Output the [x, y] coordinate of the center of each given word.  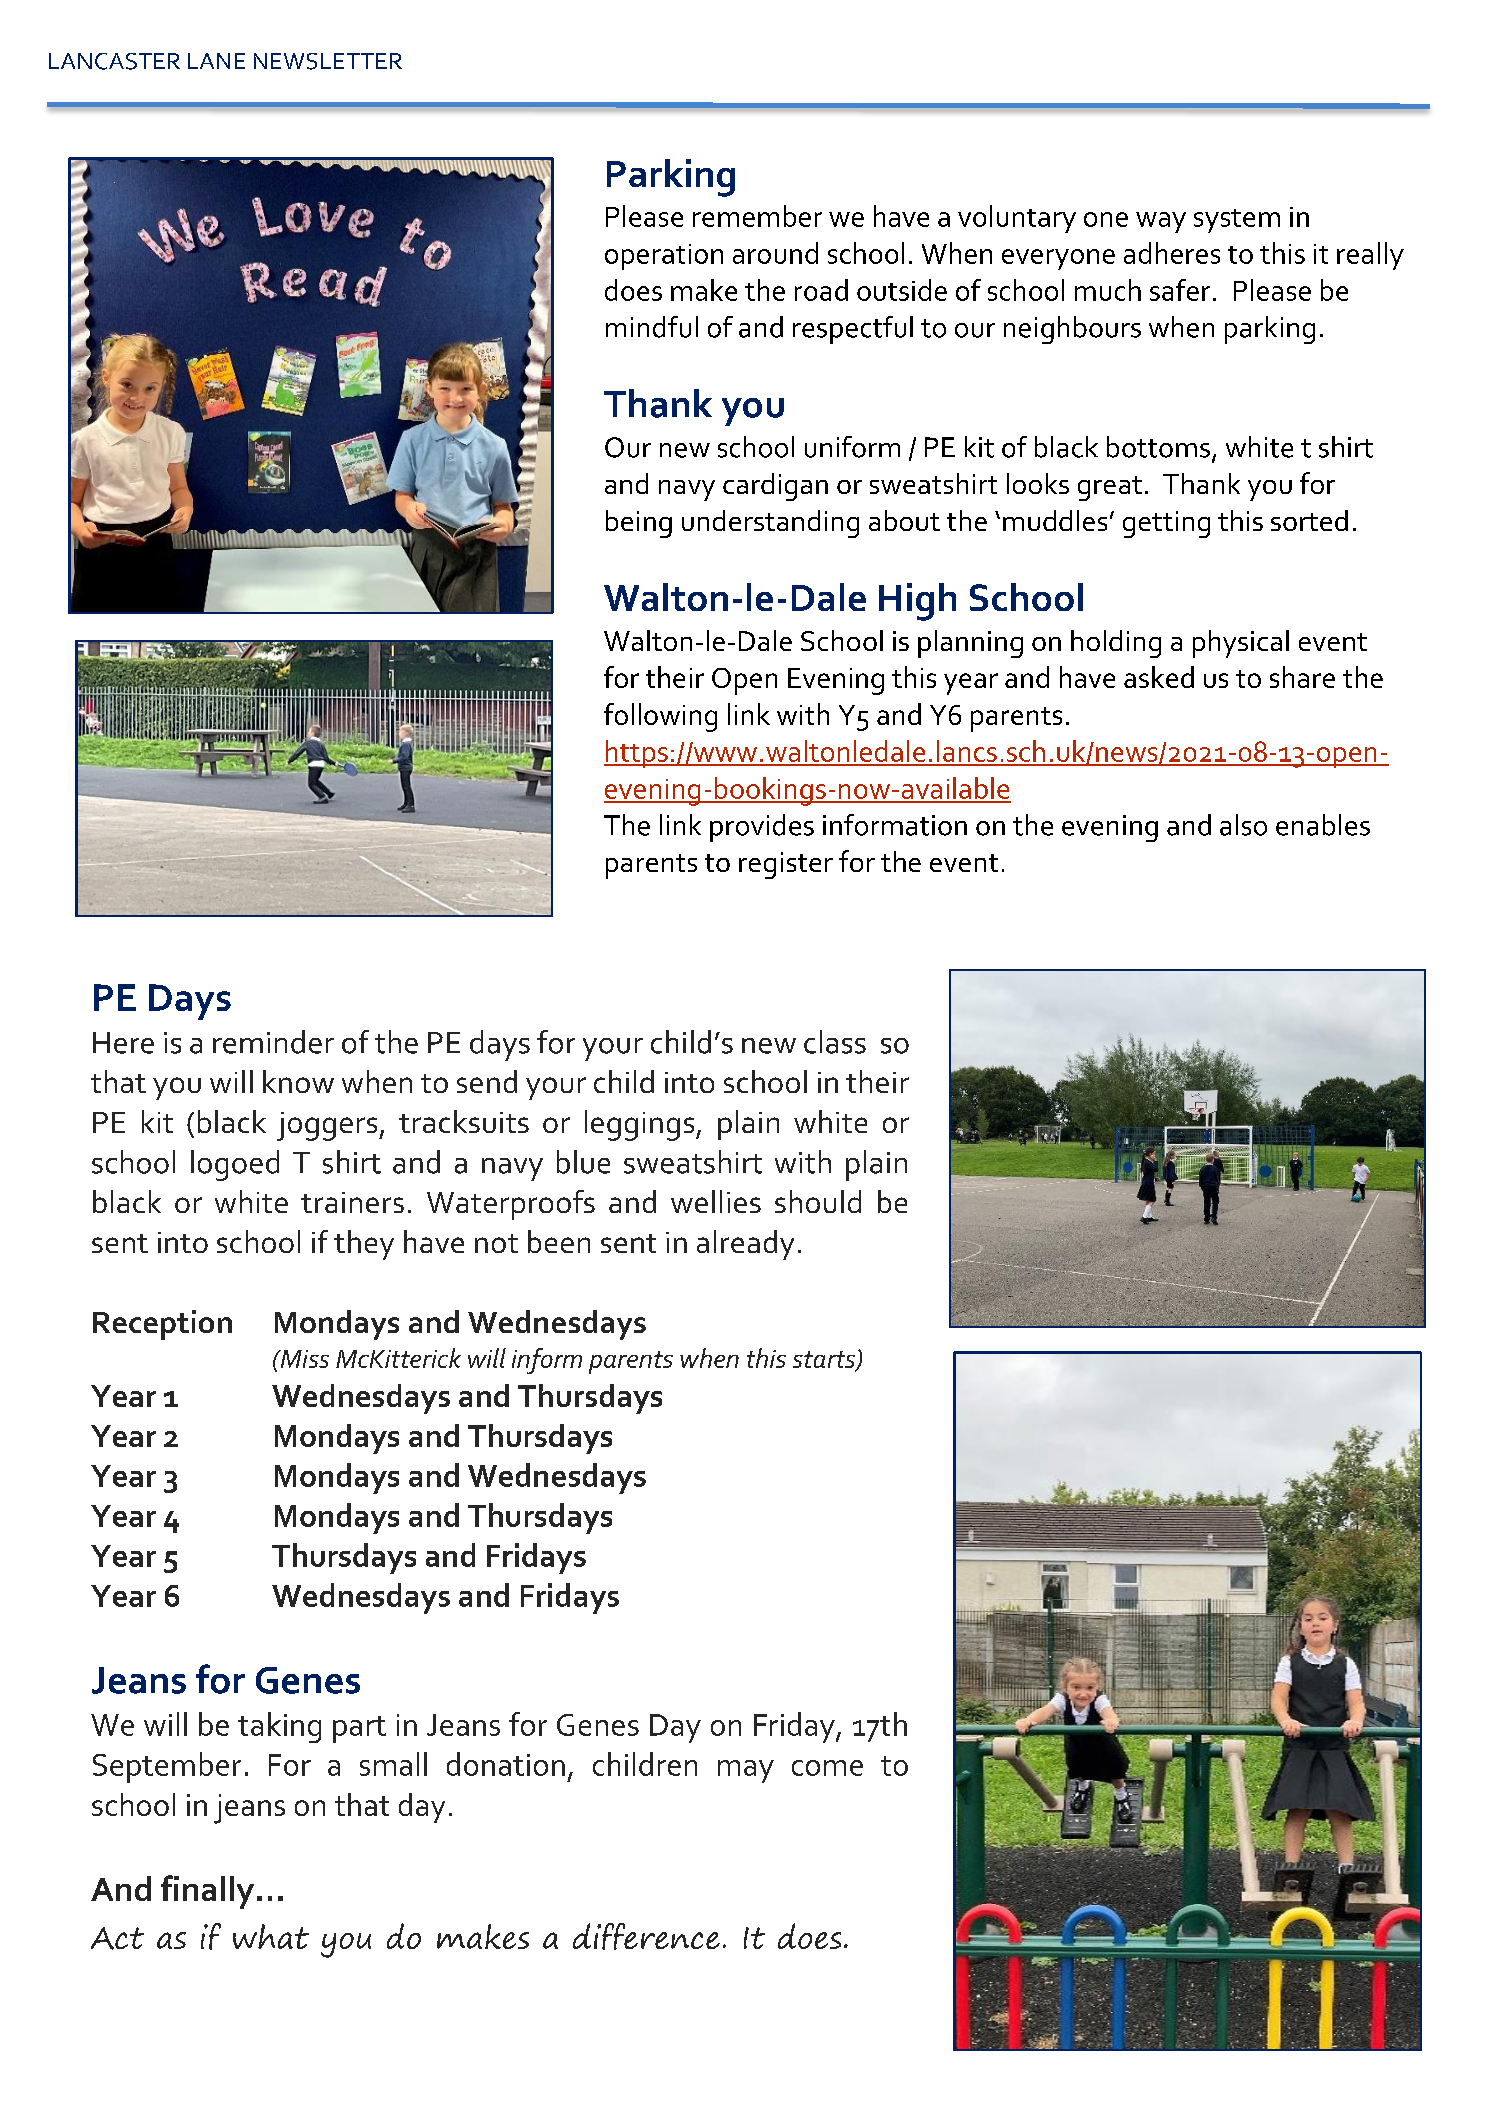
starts [825, 1361]
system [1237, 221]
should [818, 1201]
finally [207, 1892]
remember [757, 216]
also [1243, 825]
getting [1166, 524]
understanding [770, 524]
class [835, 1042]
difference [646, 1936]
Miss [303, 1359]
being [639, 524]
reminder [273, 1042]
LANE [216, 61]
